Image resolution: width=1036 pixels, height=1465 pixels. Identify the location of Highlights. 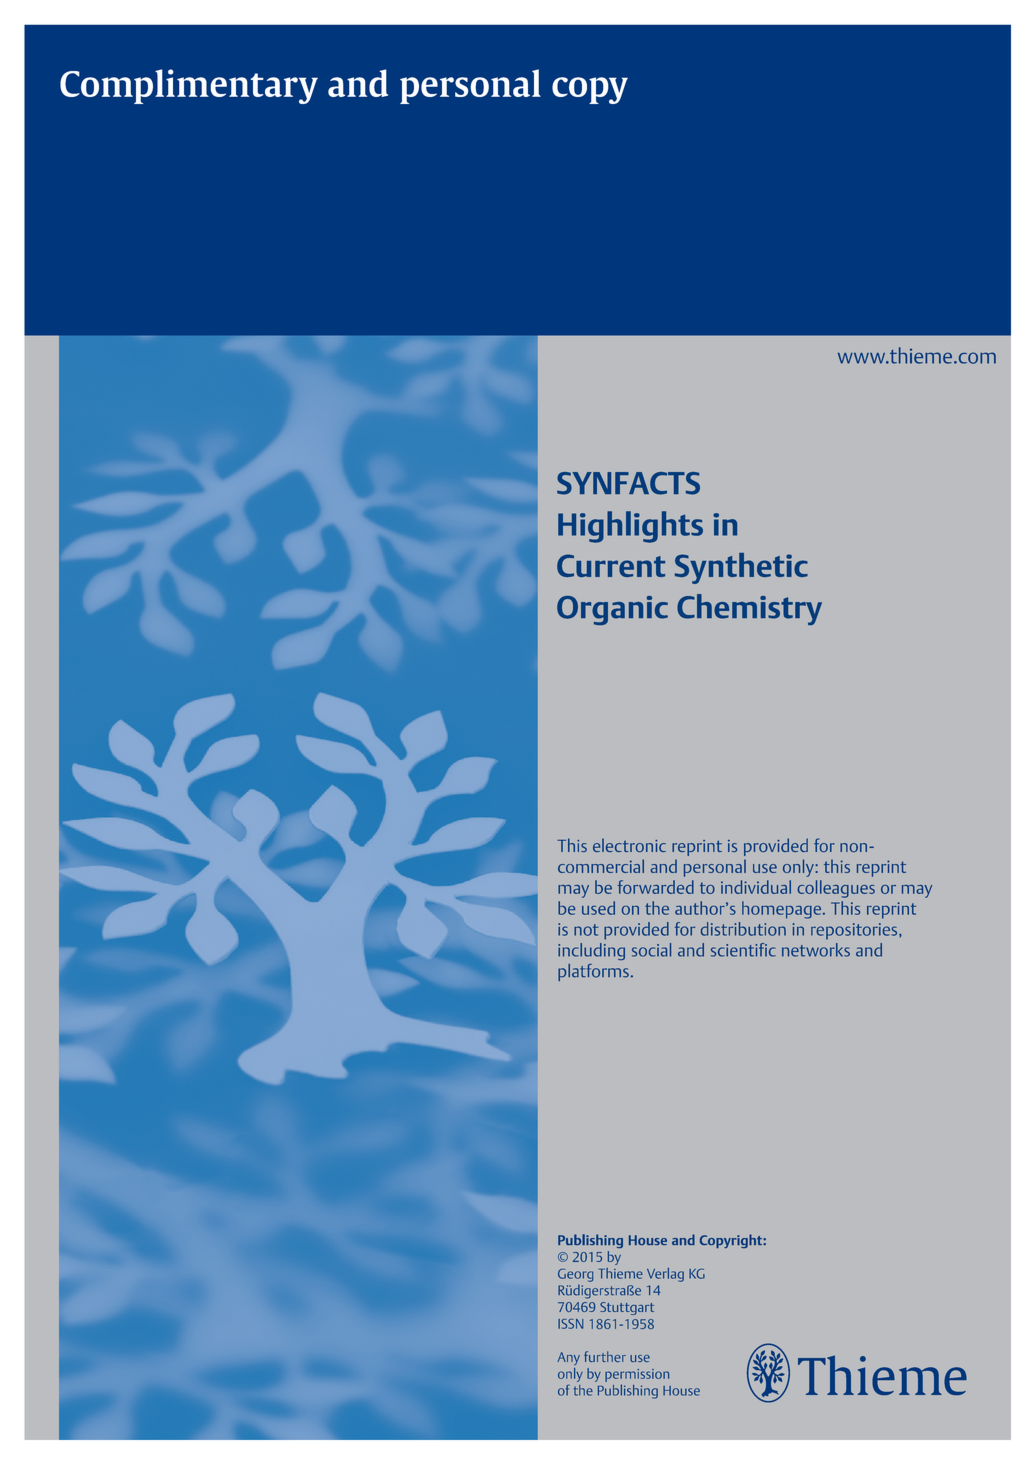
(630, 527).
